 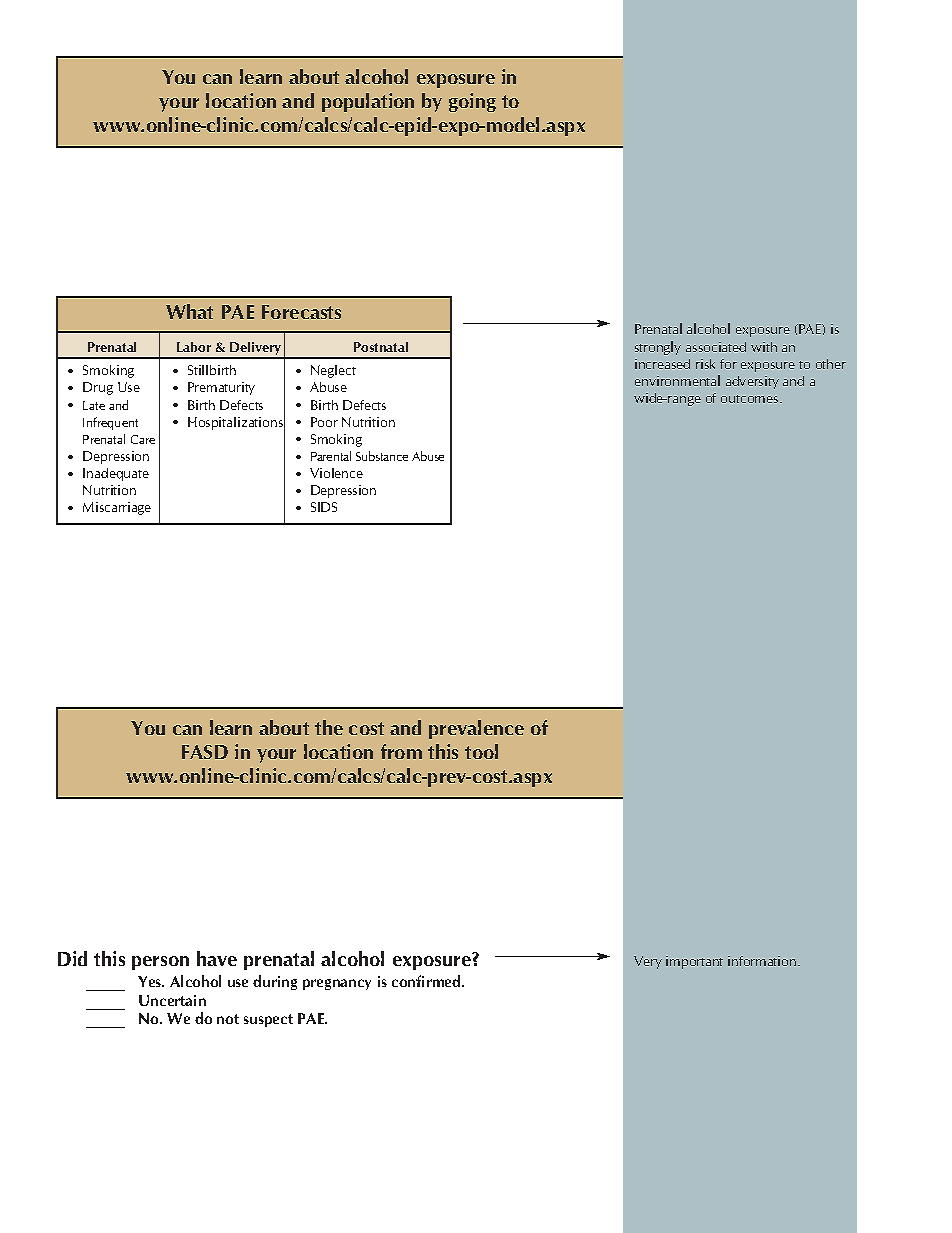 I want to click on going, so click(x=472, y=102).
